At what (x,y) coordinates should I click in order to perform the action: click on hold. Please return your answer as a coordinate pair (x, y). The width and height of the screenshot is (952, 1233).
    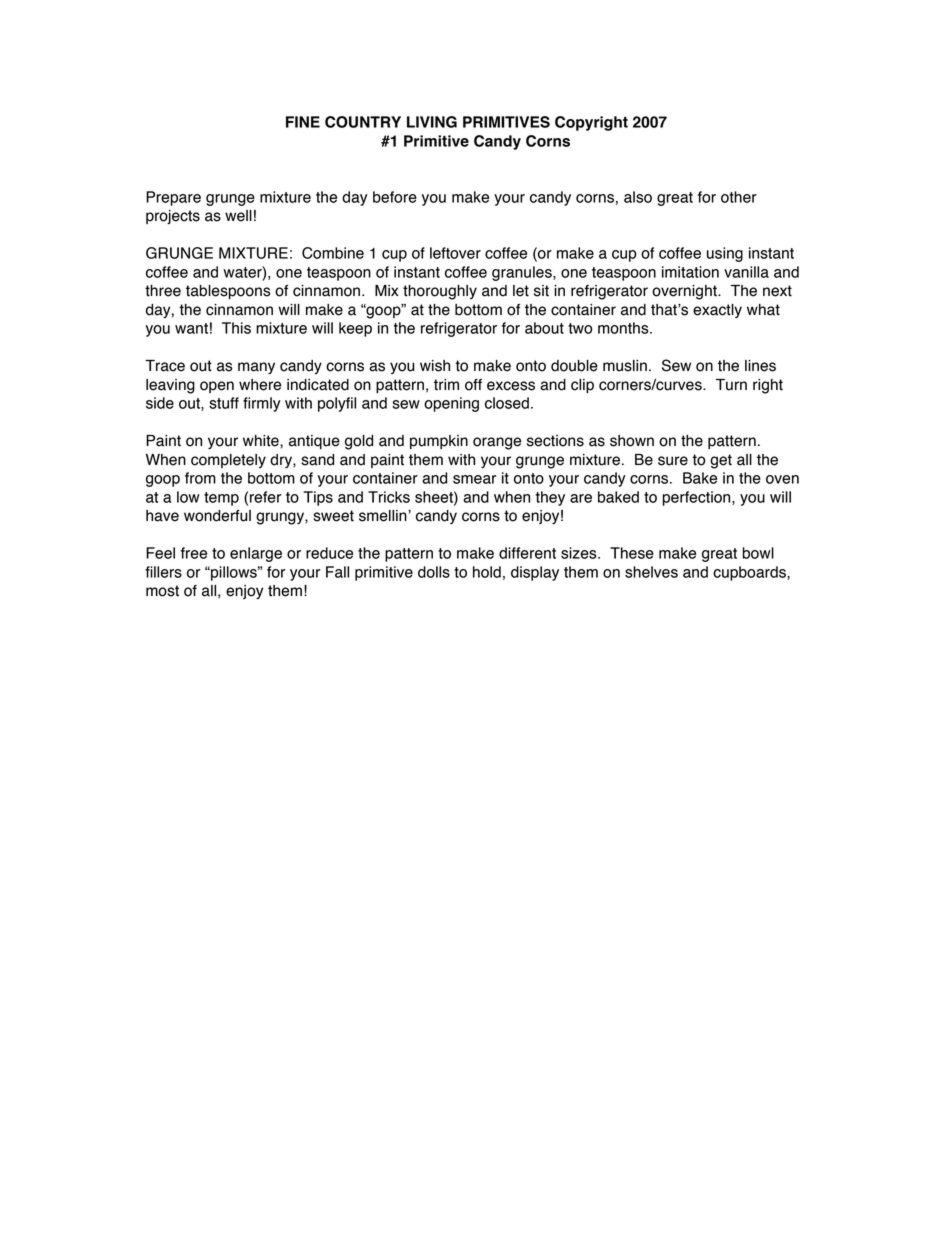
    Looking at the image, I should click on (487, 572).
